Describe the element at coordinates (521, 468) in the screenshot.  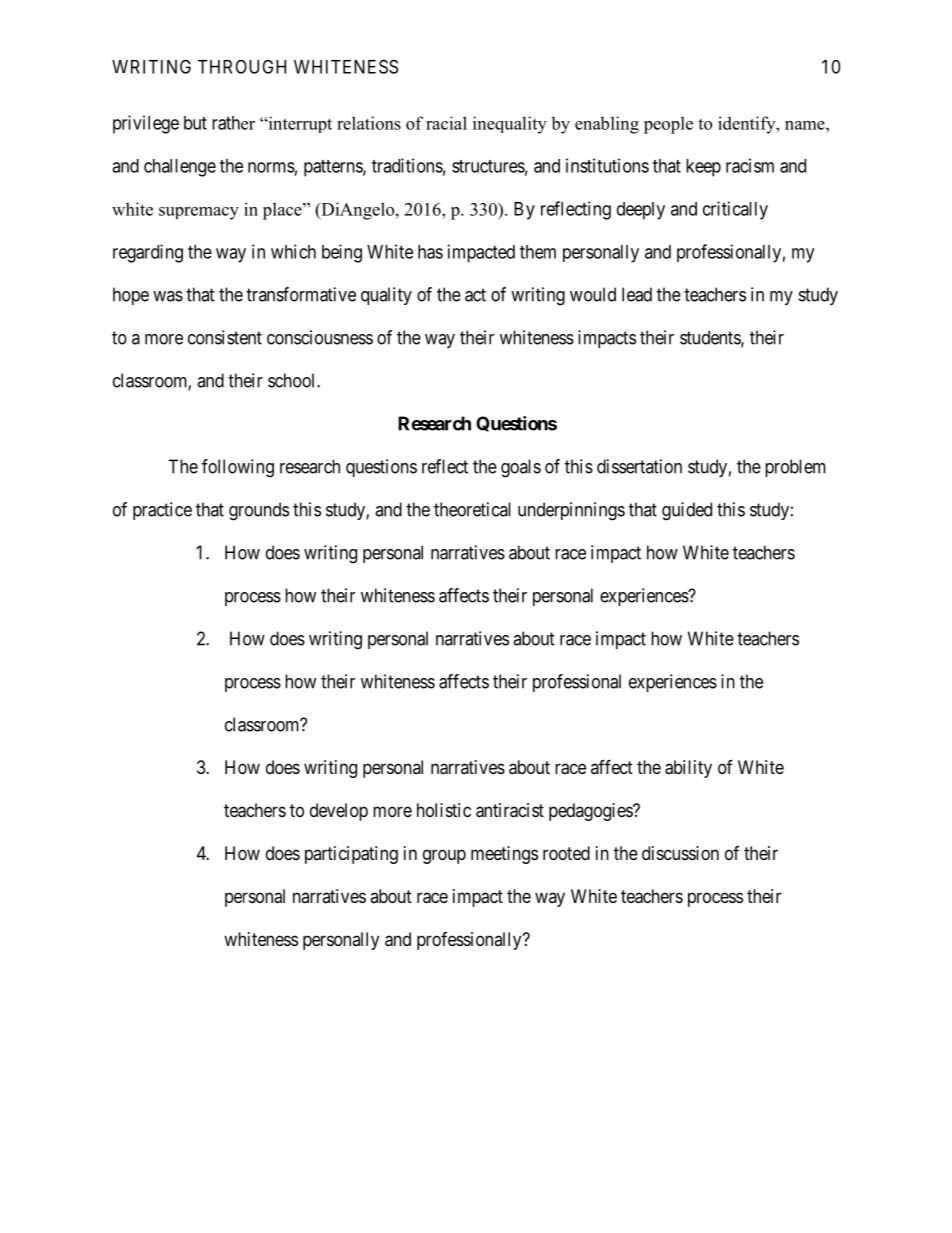
I see `goals` at that location.
